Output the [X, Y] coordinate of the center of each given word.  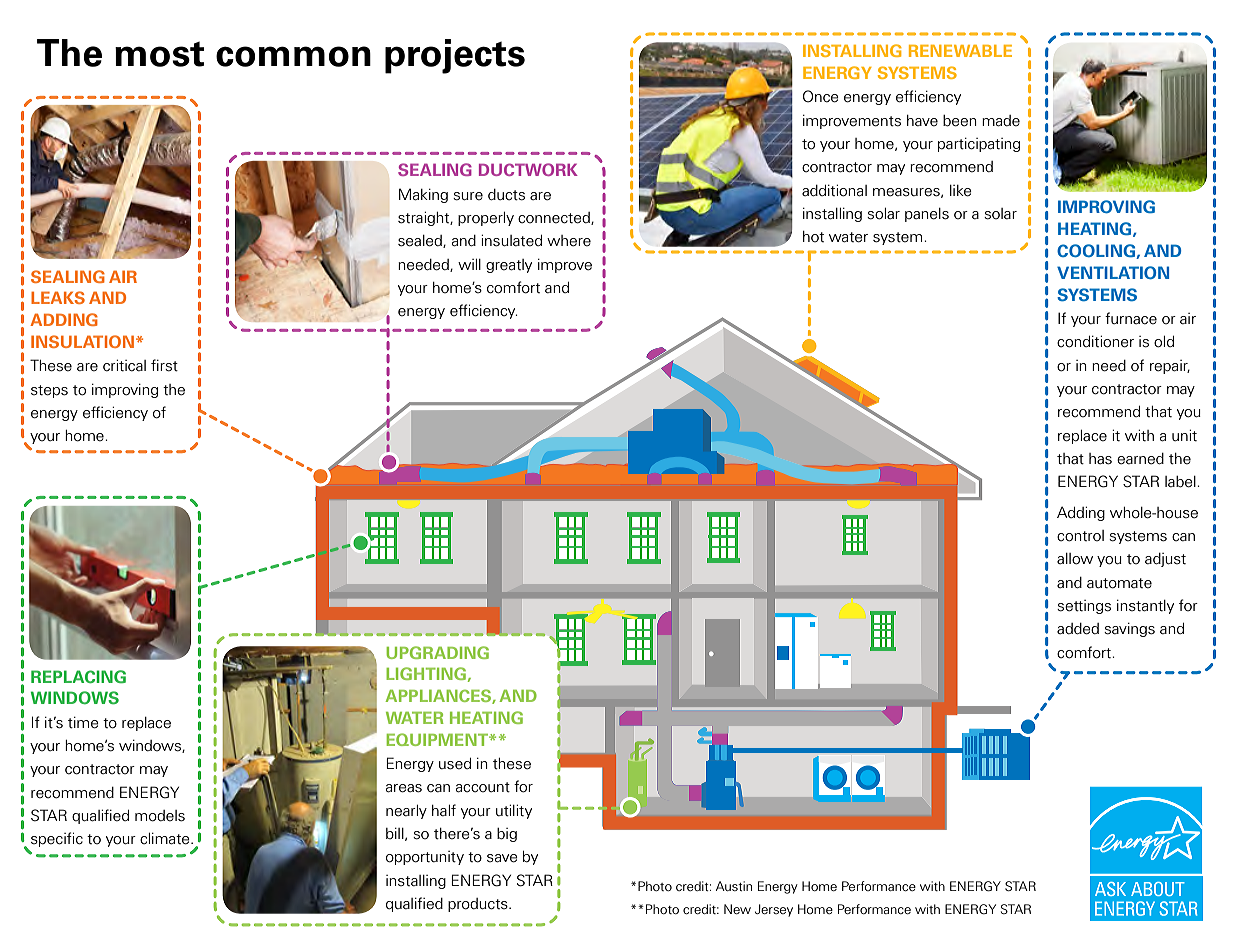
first [164, 365]
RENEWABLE [960, 51]
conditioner [1095, 341]
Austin [734, 886]
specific [57, 839]
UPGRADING [437, 652]
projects [455, 56]
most [159, 54]
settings [1084, 607]
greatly [509, 266]
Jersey [774, 910]
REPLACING [78, 676]
